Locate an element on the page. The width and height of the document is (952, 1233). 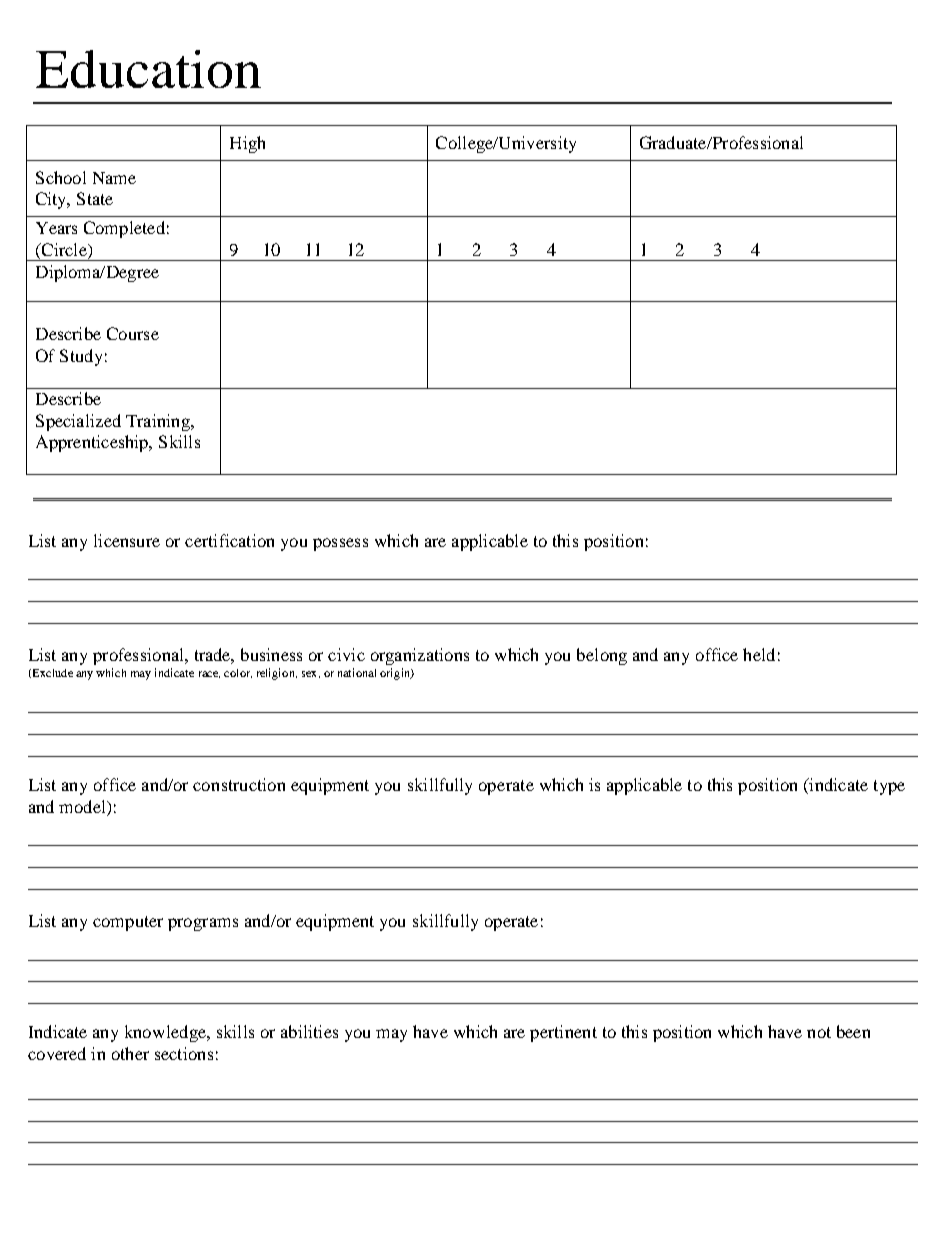
Name is located at coordinates (114, 178).
